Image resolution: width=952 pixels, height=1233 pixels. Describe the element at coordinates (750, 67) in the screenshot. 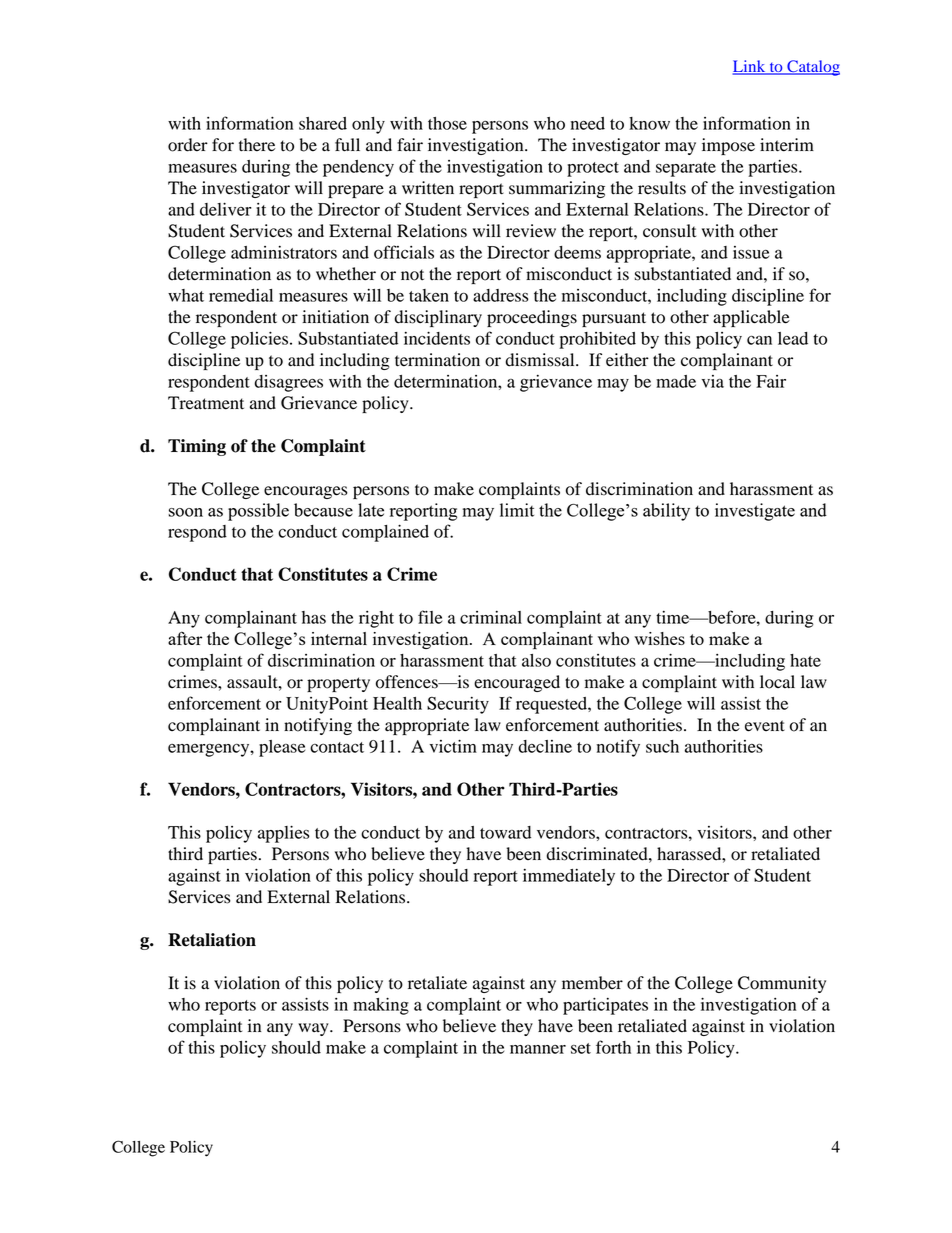

I see `Link` at that location.
